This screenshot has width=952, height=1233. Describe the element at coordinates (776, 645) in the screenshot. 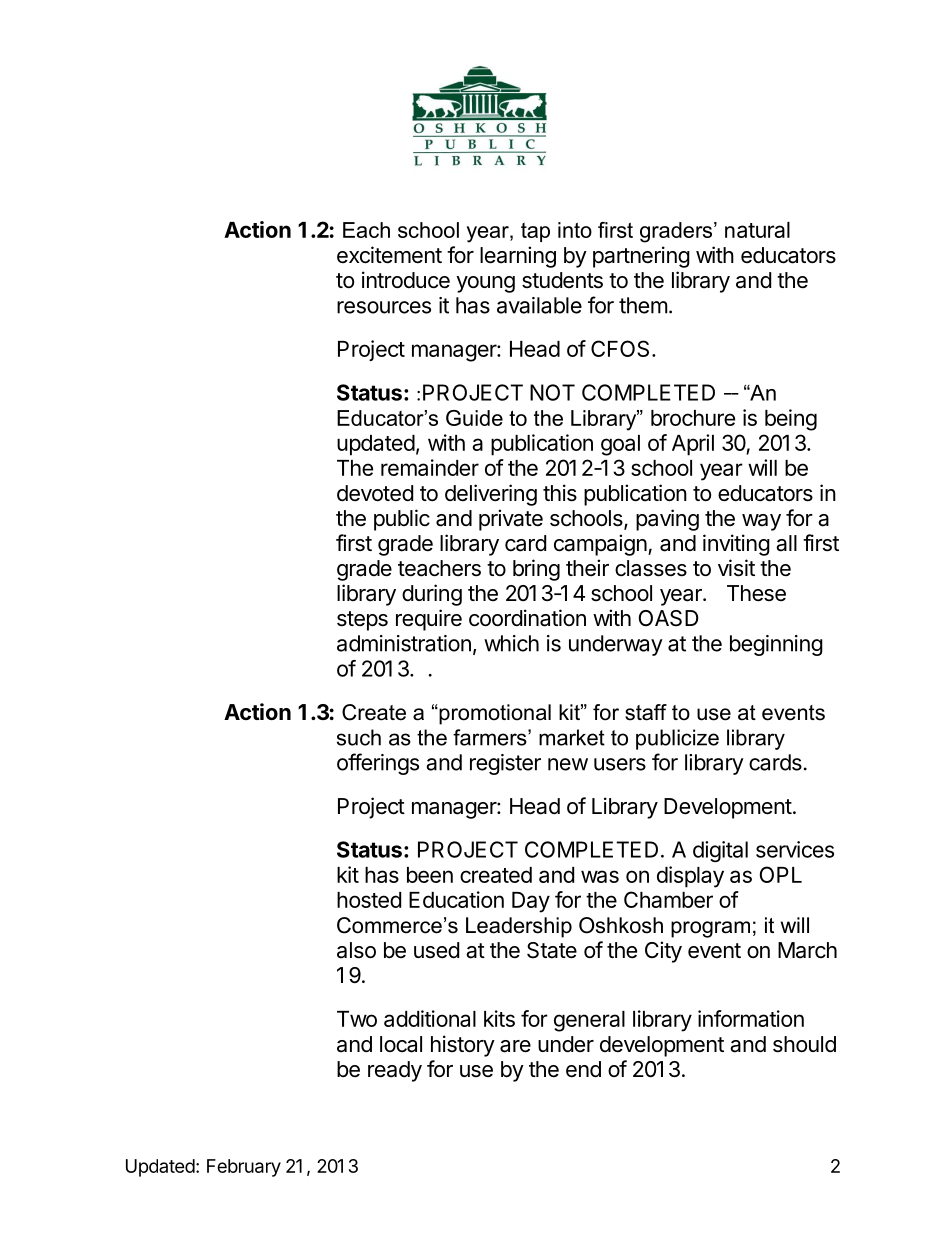

I see `beginning` at that location.
